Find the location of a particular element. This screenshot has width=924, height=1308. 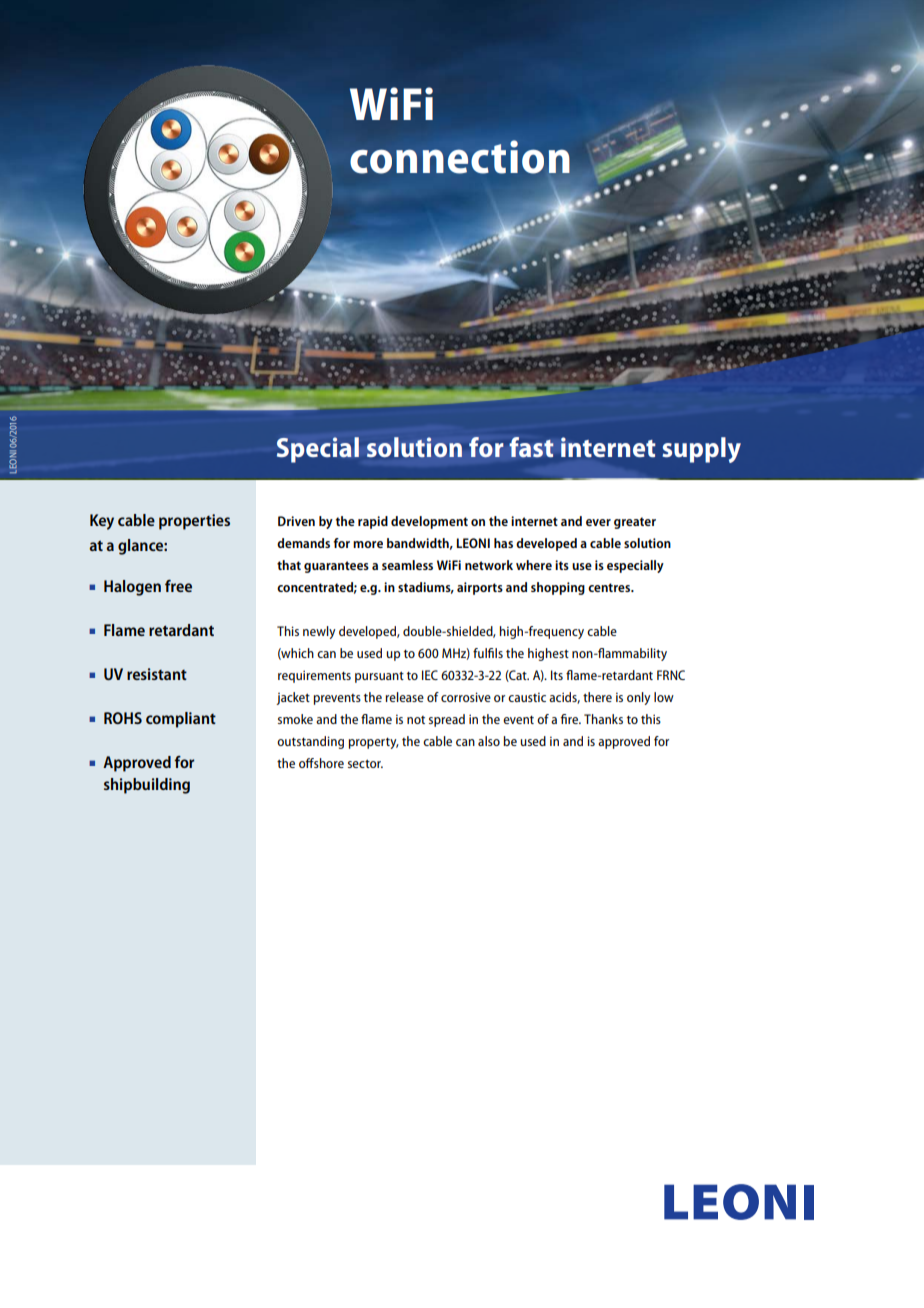

development is located at coordinates (429, 522).
